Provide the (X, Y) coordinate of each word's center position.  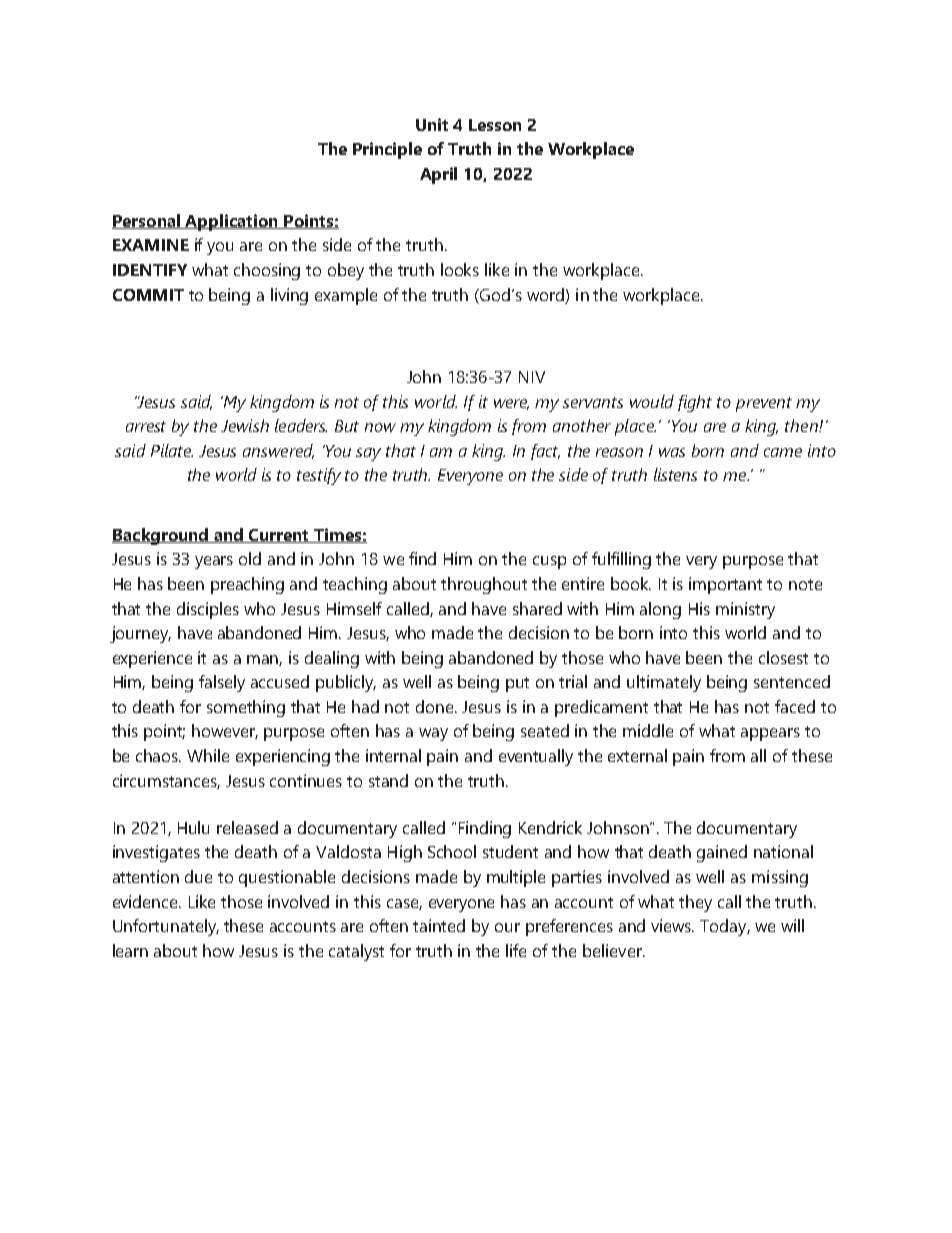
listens (675, 474)
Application (231, 222)
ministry (745, 610)
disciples (208, 610)
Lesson (495, 125)
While (208, 755)
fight (695, 403)
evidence (147, 901)
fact (545, 452)
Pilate (172, 450)
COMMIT (148, 295)
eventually (536, 757)
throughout (484, 585)
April (438, 175)
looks (460, 269)
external (637, 755)
